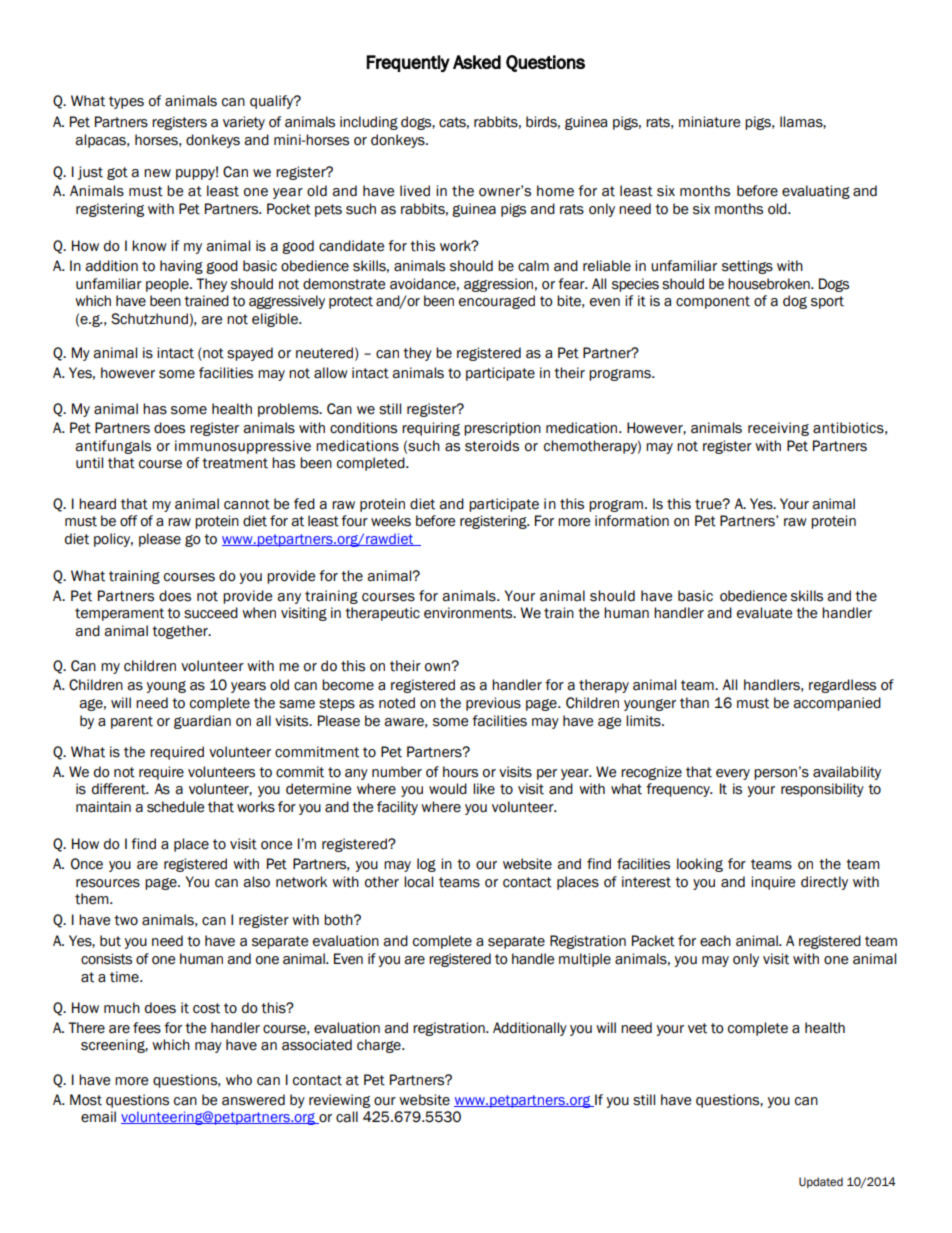 The height and width of the screenshot is (1233, 952). I want to click on evaluate, so click(764, 613).
